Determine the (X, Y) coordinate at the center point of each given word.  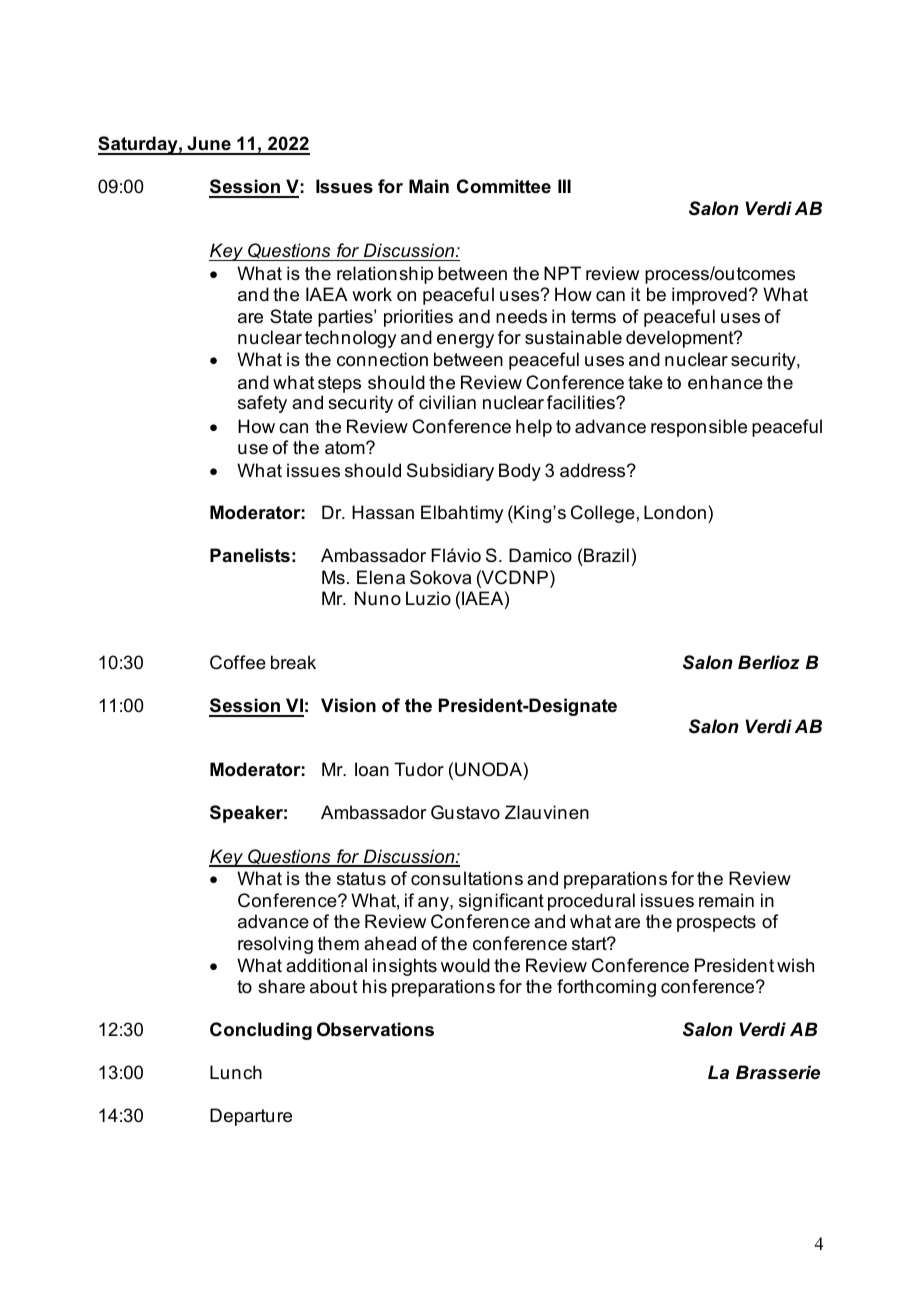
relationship (385, 275)
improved (709, 296)
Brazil (605, 555)
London (675, 512)
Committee (504, 186)
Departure (251, 1117)
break (293, 662)
